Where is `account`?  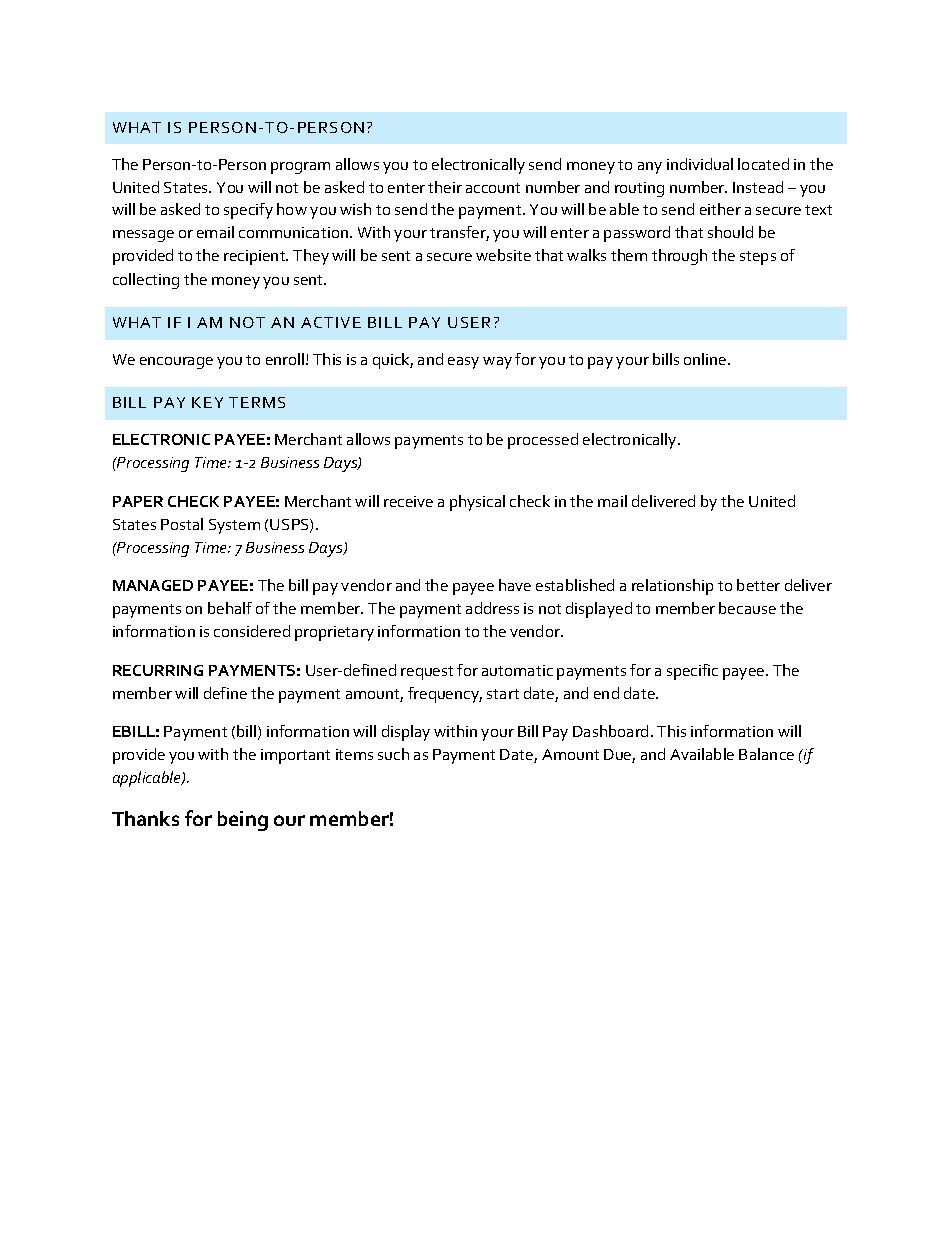
account is located at coordinates (493, 188).
